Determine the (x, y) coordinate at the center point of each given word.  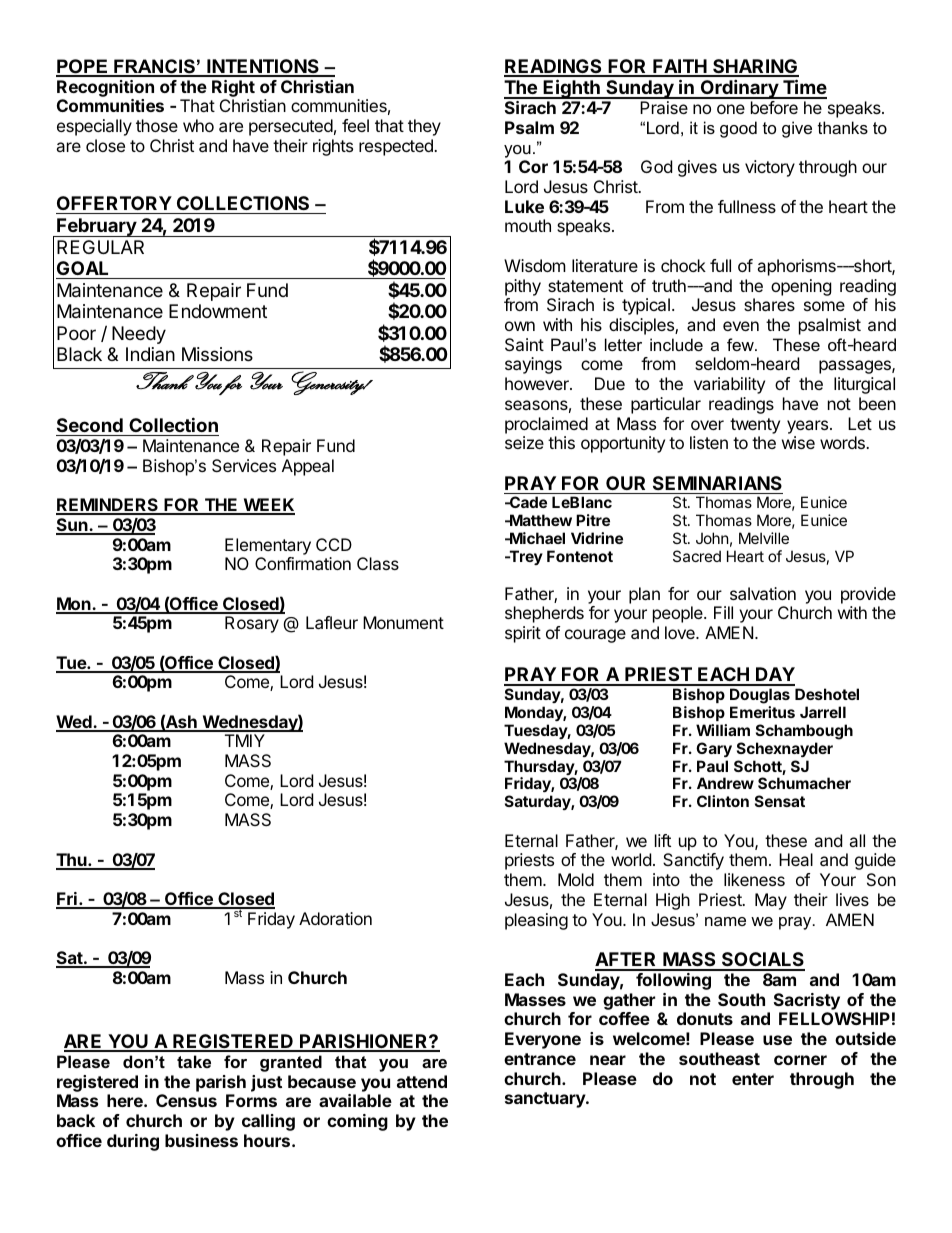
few (741, 344)
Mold (576, 879)
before (774, 107)
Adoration (335, 918)
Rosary (252, 624)
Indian (150, 354)
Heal (796, 859)
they (424, 127)
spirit (523, 634)
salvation (763, 593)
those (157, 125)
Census (186, 1100)
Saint (524, 344)
